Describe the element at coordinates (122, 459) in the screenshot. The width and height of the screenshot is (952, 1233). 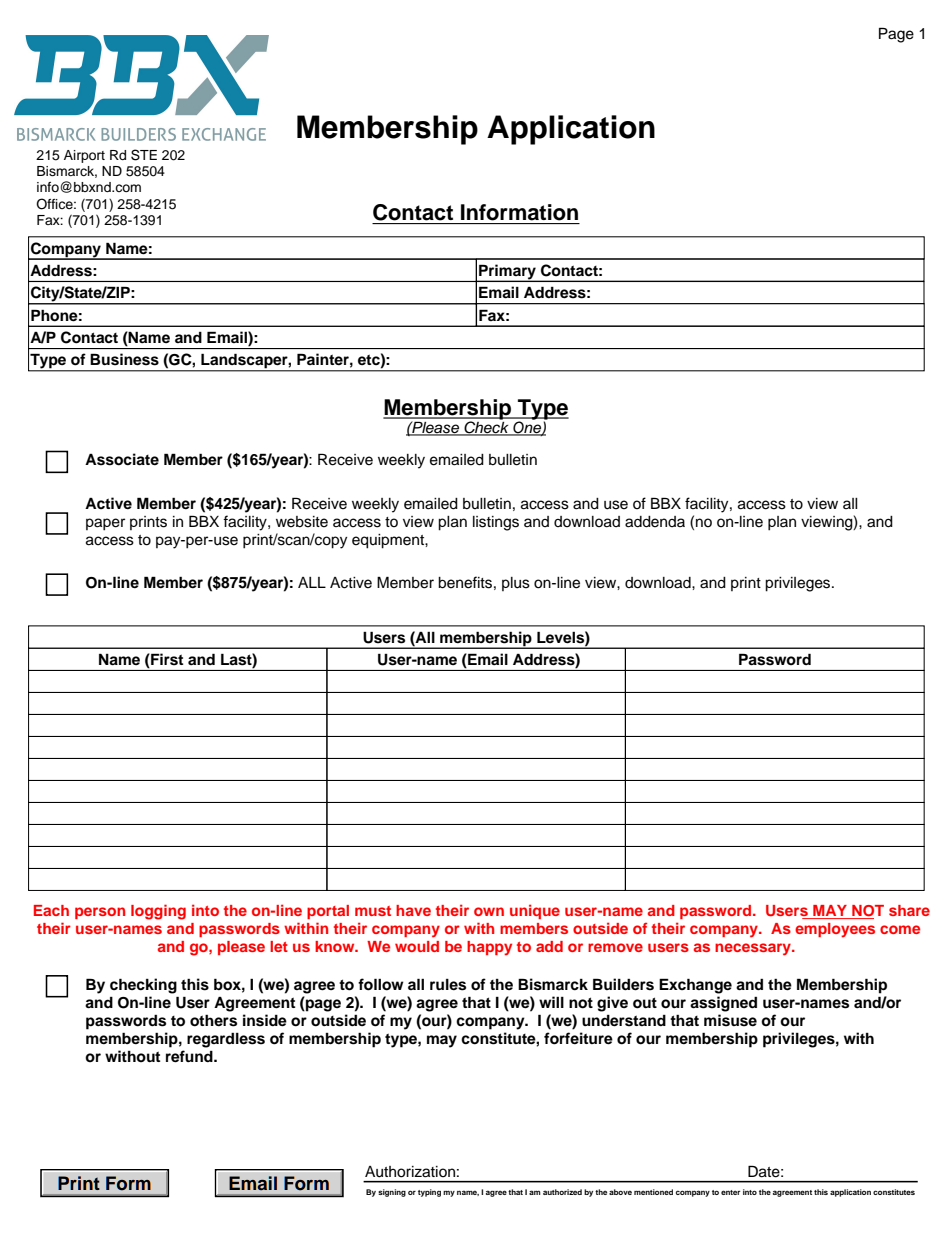
I see `Associate` at that location.
